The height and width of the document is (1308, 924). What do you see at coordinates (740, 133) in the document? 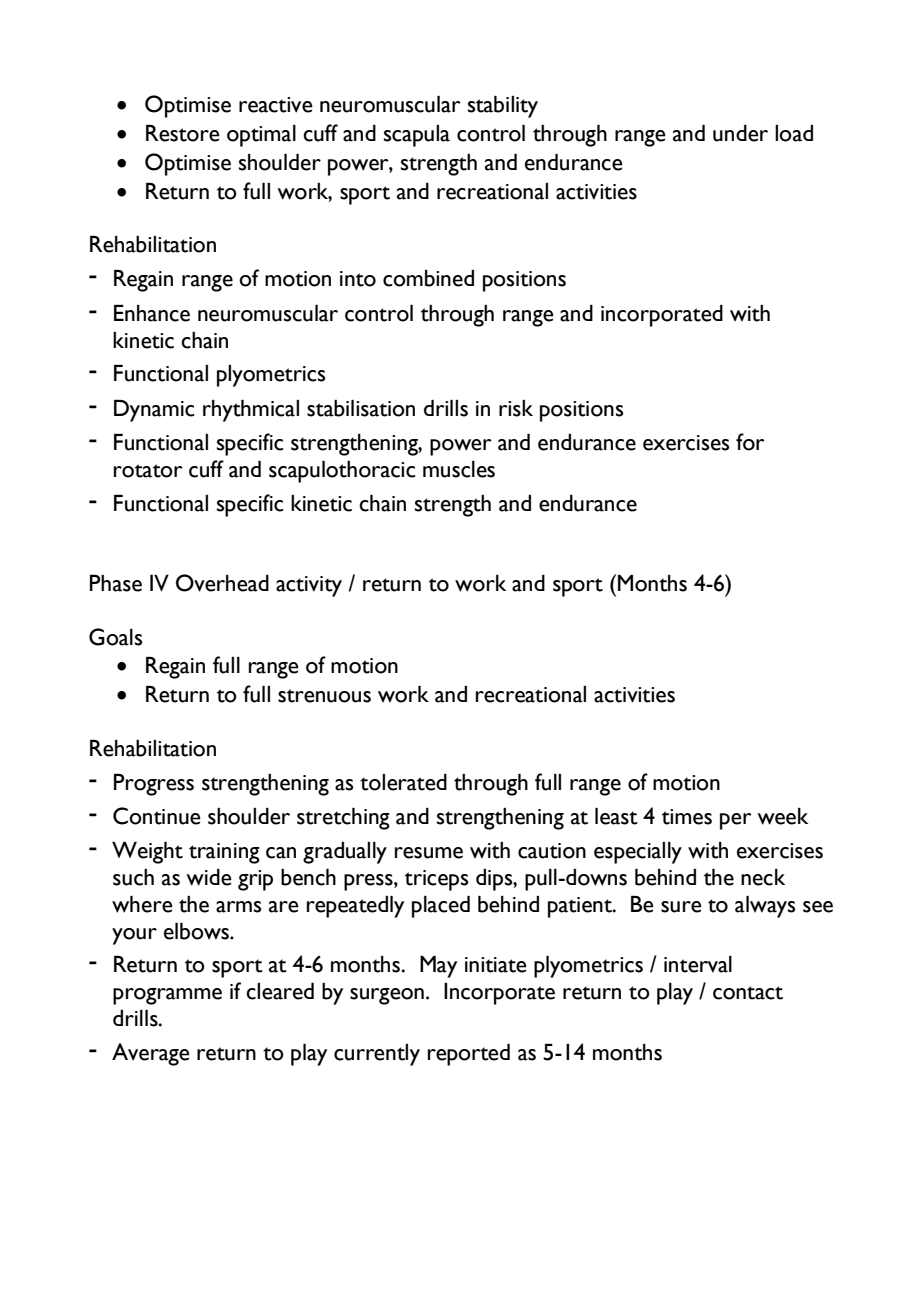
I see `under` at bounding box center [740, 133].
